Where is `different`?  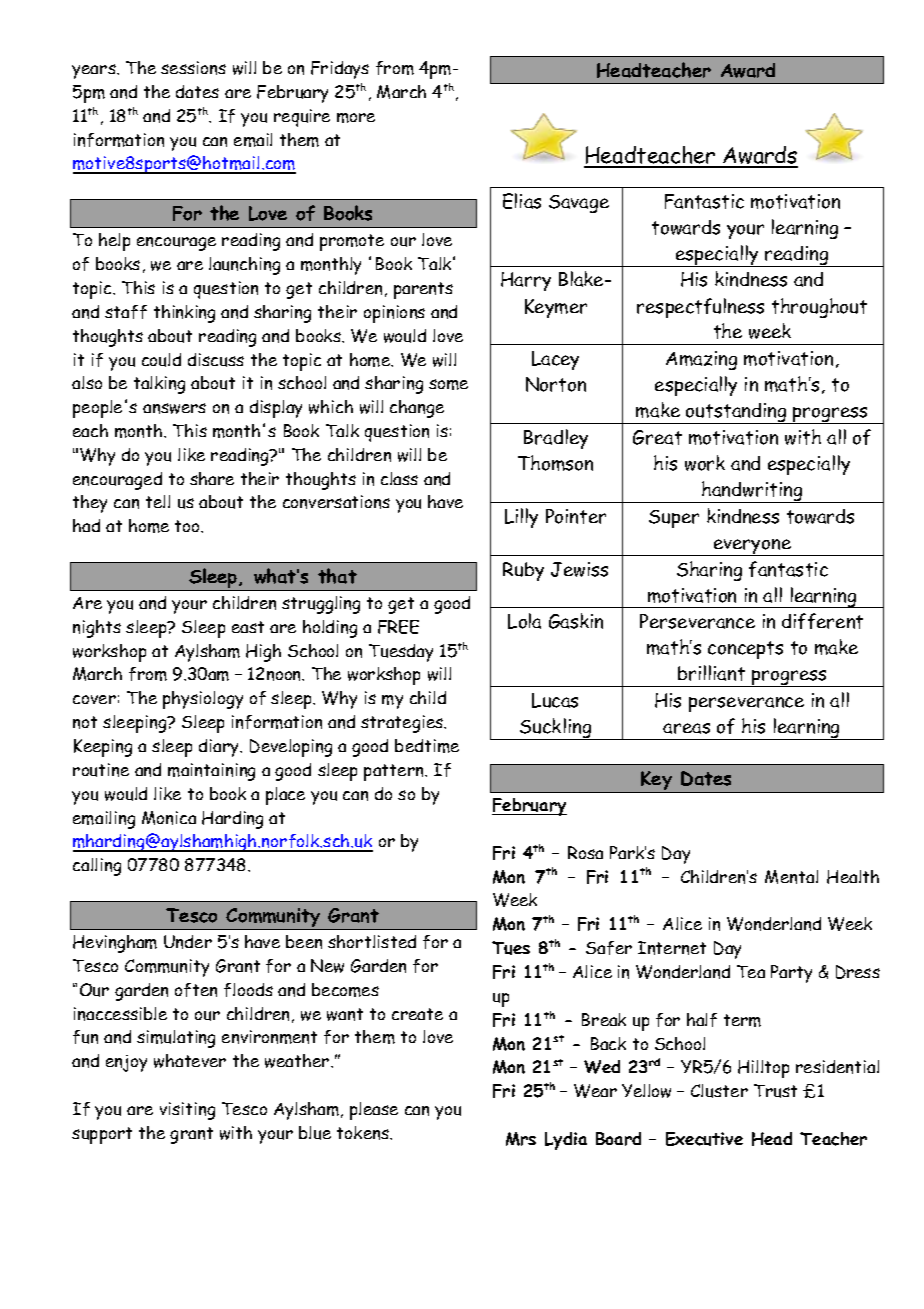
different is located at coordinates (822, 621).
